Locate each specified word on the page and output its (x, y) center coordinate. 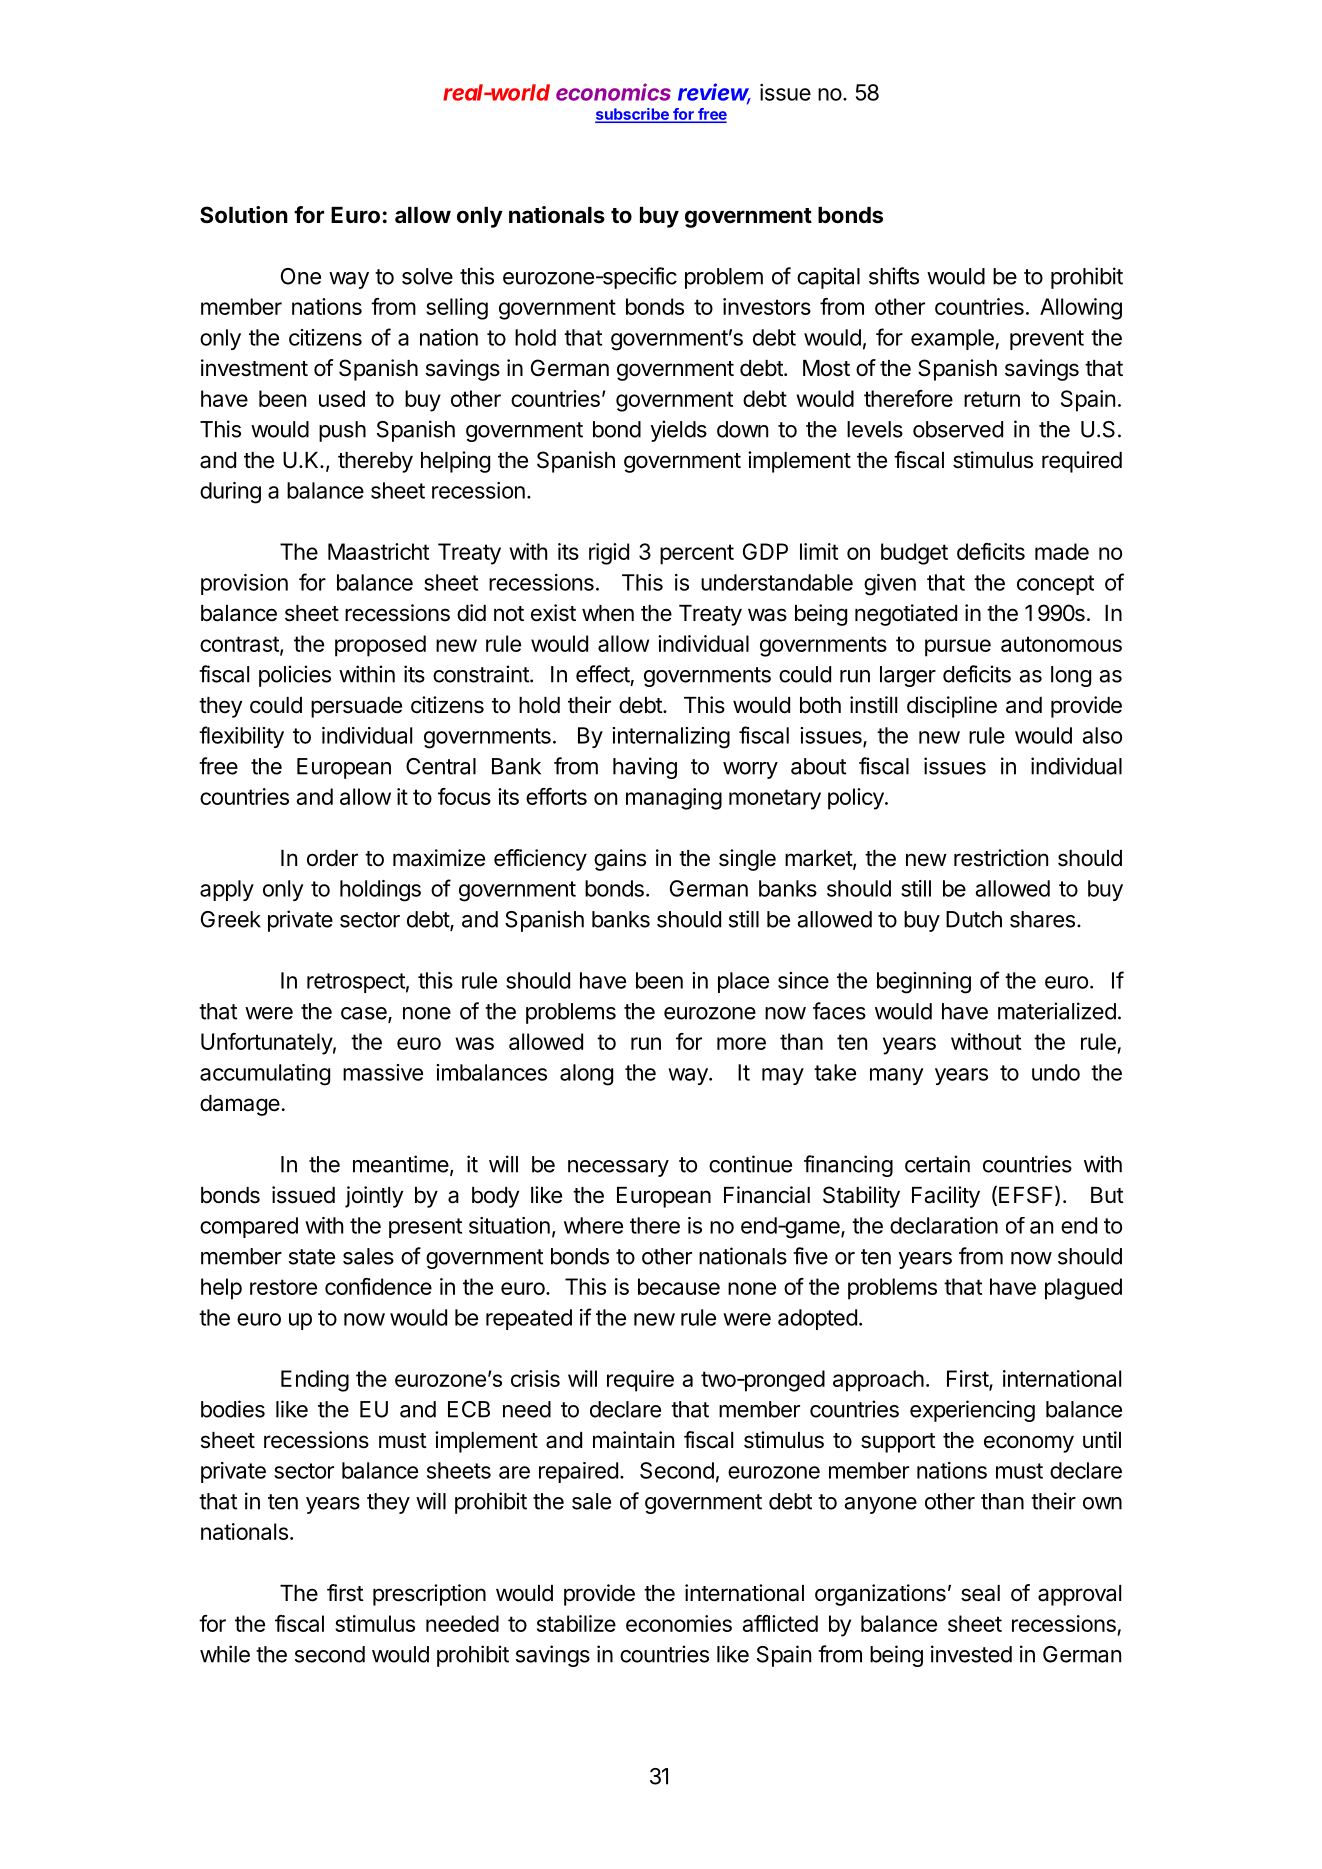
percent (697, 554)
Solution (244, 214)
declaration (944, 1225)
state (312, 1257)
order (332, 858)
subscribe (633, 115)
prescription (429, 1595)
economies (679, 1623)
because (679, 1286)
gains (620, 860)
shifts (894, 276)
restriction (1001, 858)
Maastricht (378, 551)
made (1062, 551)
